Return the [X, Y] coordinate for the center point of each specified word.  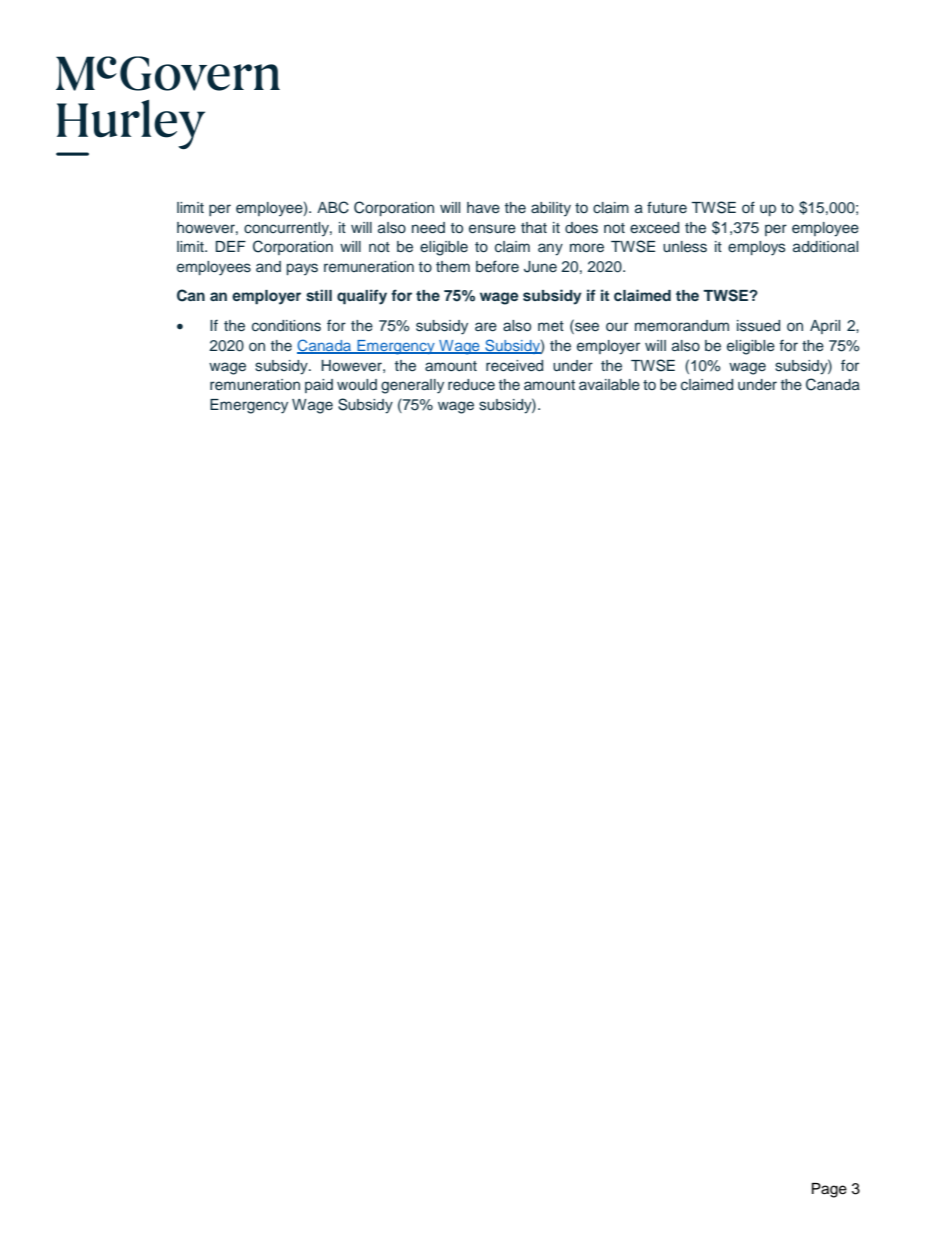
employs [757, 248]
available [609, 385]
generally [412, 386]
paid [319, 386]
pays [302, 269]
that [534, 227]
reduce [471, 384]
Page [829, 1190]
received [514, 366]
